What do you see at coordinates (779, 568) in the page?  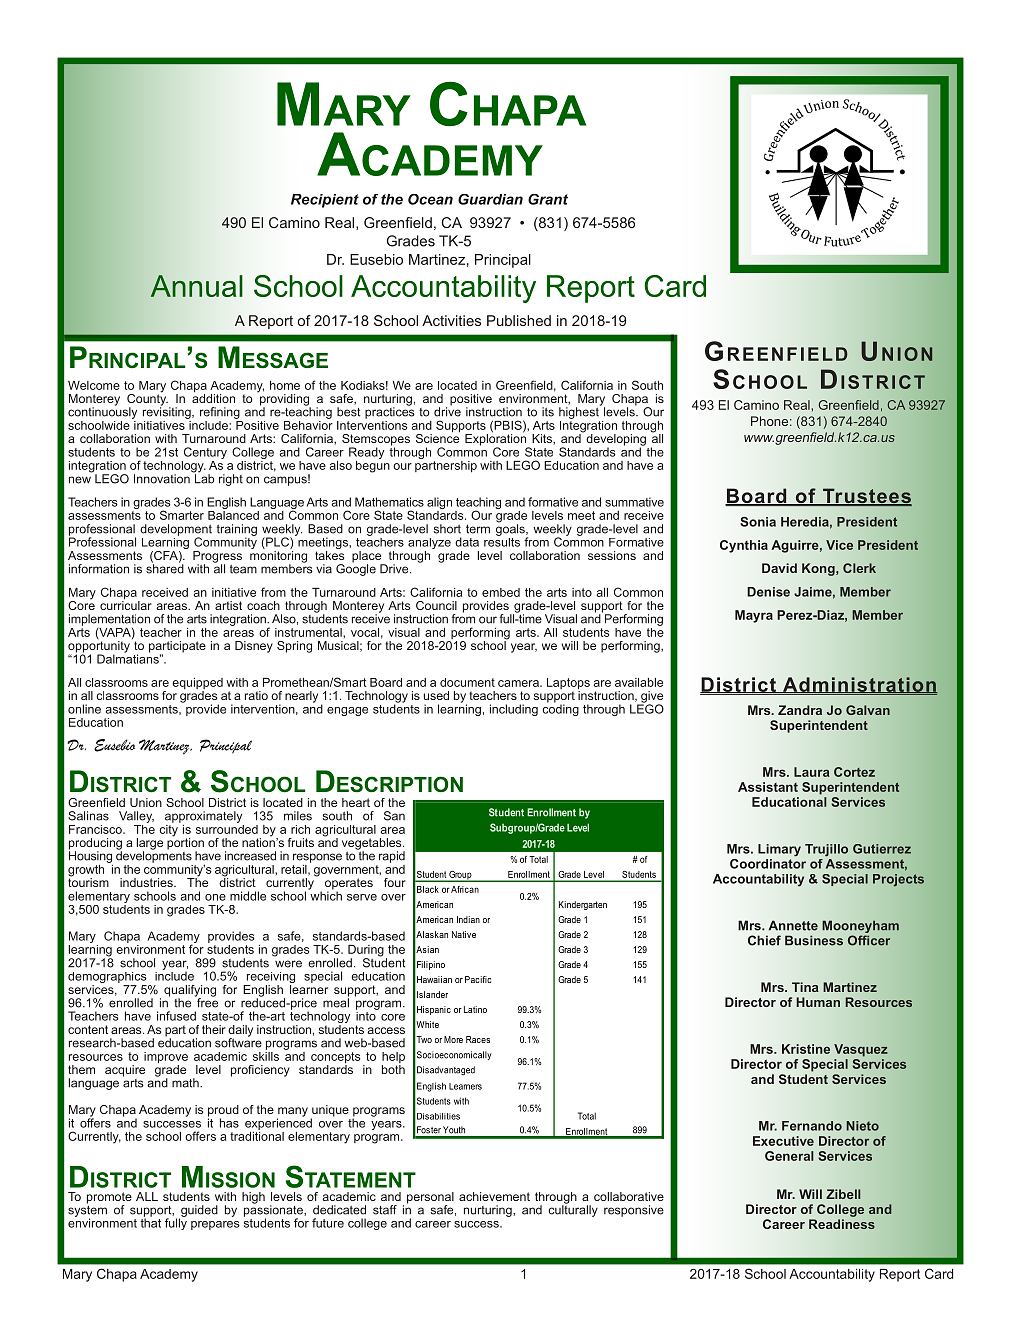 I see `David` at bounding box center [779, 568].
